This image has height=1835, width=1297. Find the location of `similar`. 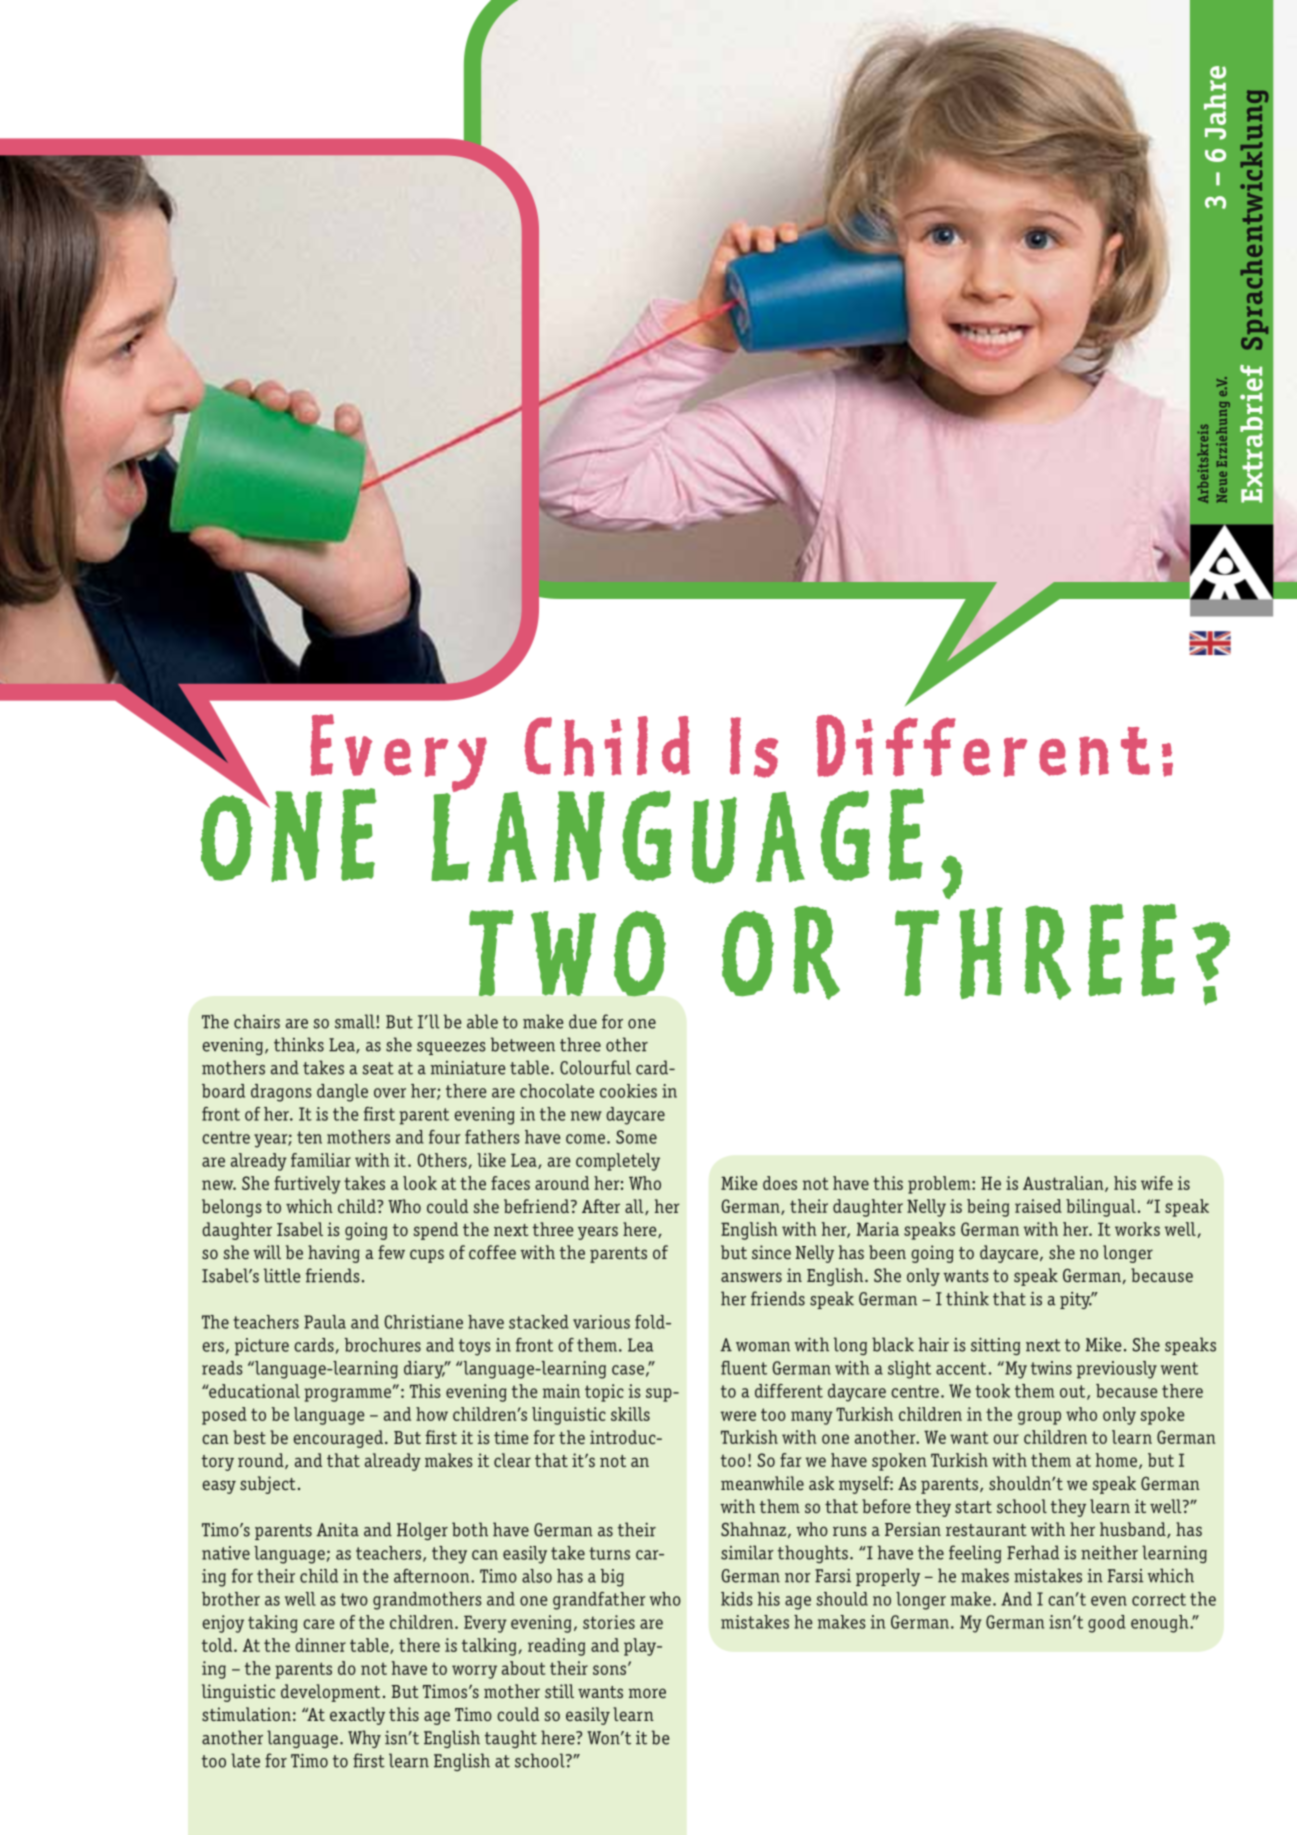

similar is located at coordinates (747, 1552).
